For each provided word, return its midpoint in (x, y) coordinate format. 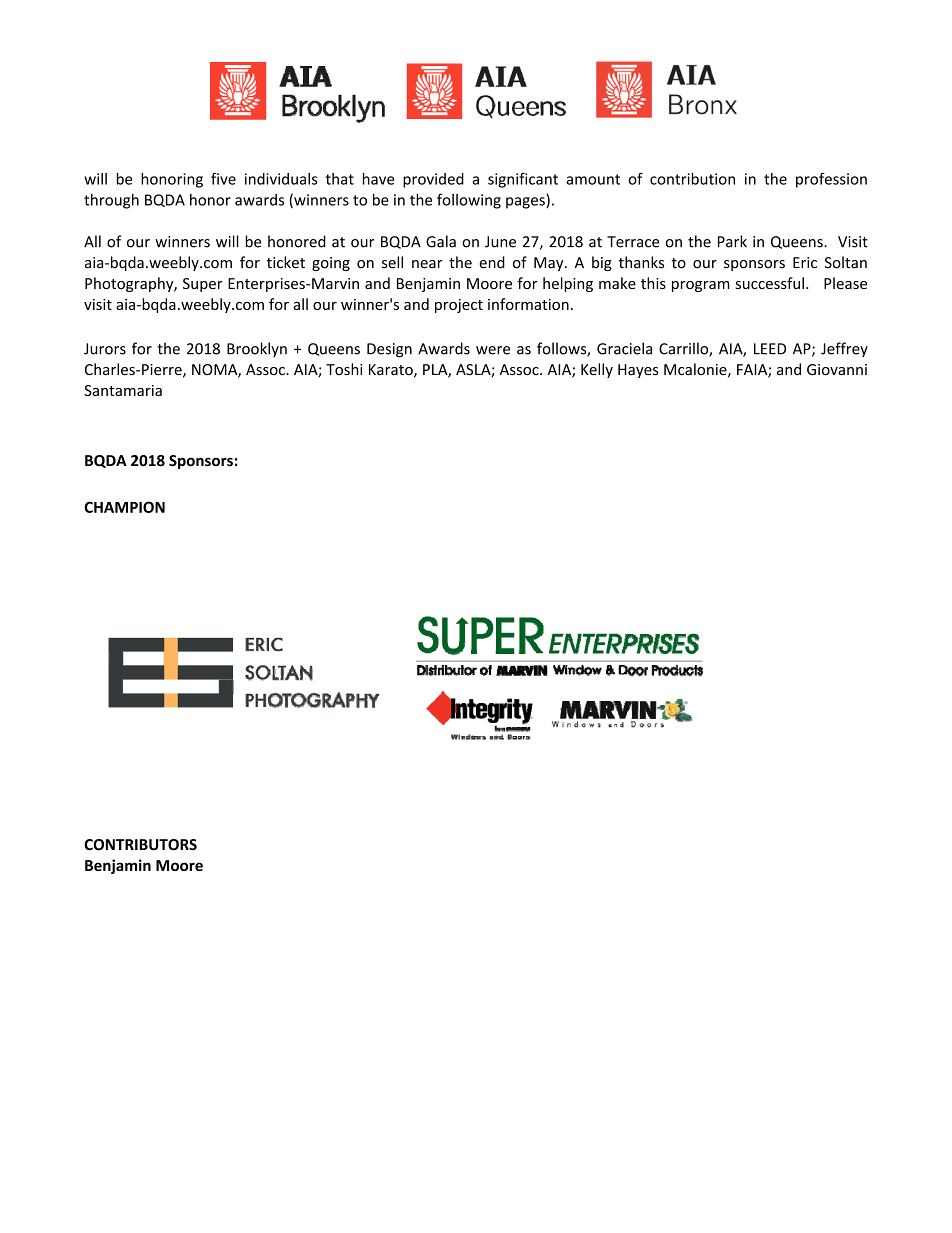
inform (510, 304)
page (523, 203)
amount (593, 179)
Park (732, 241)
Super (203, 285)
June (500, 242)
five (223, 179)
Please (845, 283)
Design (389, 350)
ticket (286, 262)
